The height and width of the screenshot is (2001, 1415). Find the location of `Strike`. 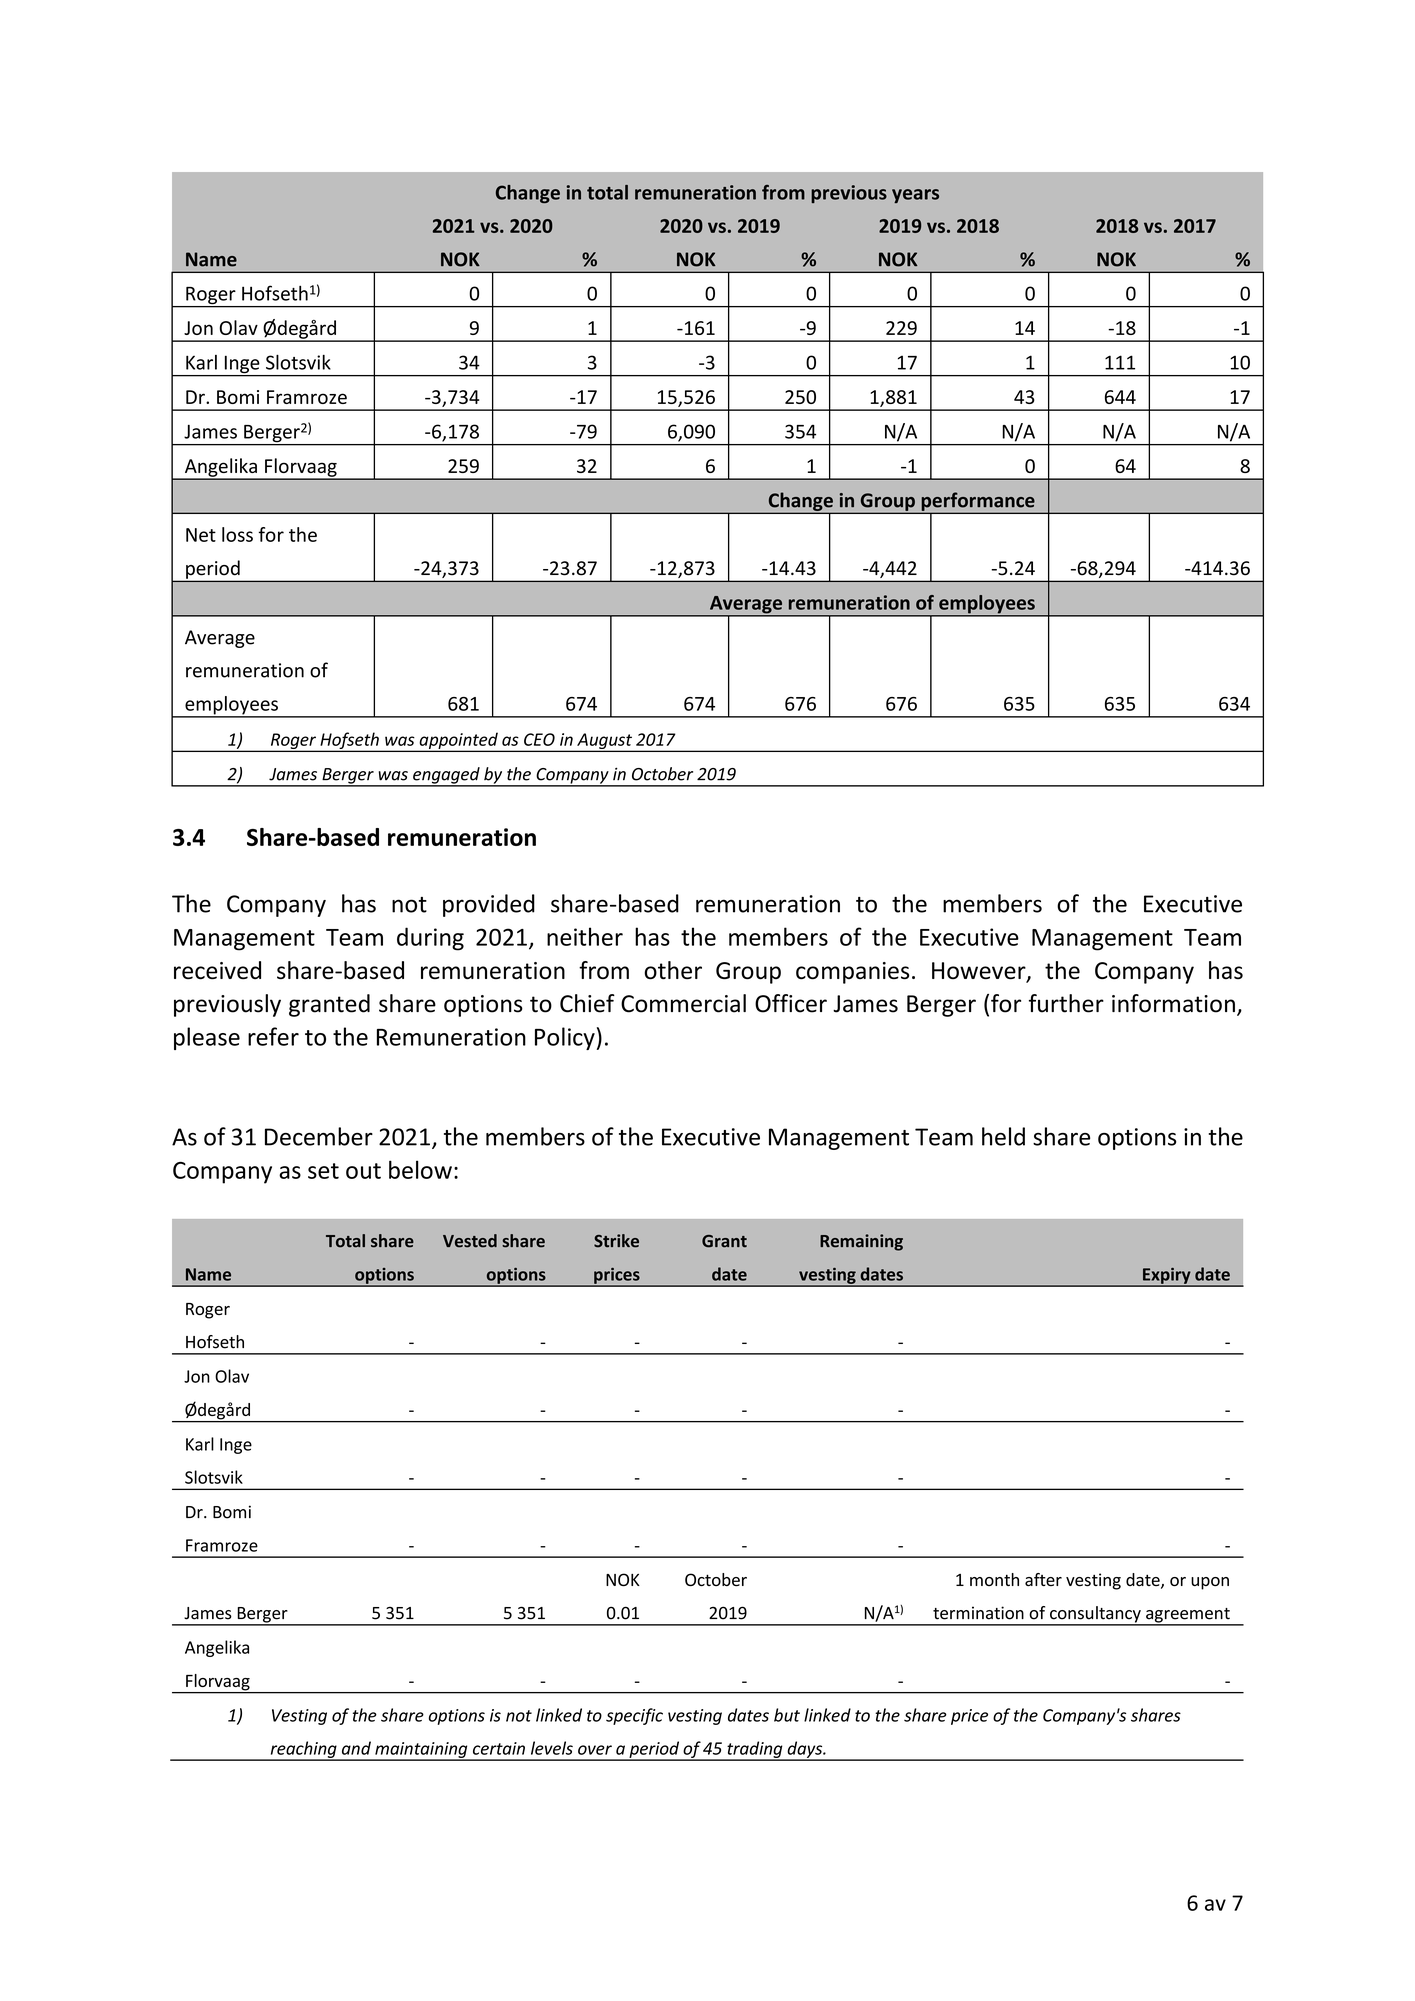

Strike is located at coordinates (616, 1241).
